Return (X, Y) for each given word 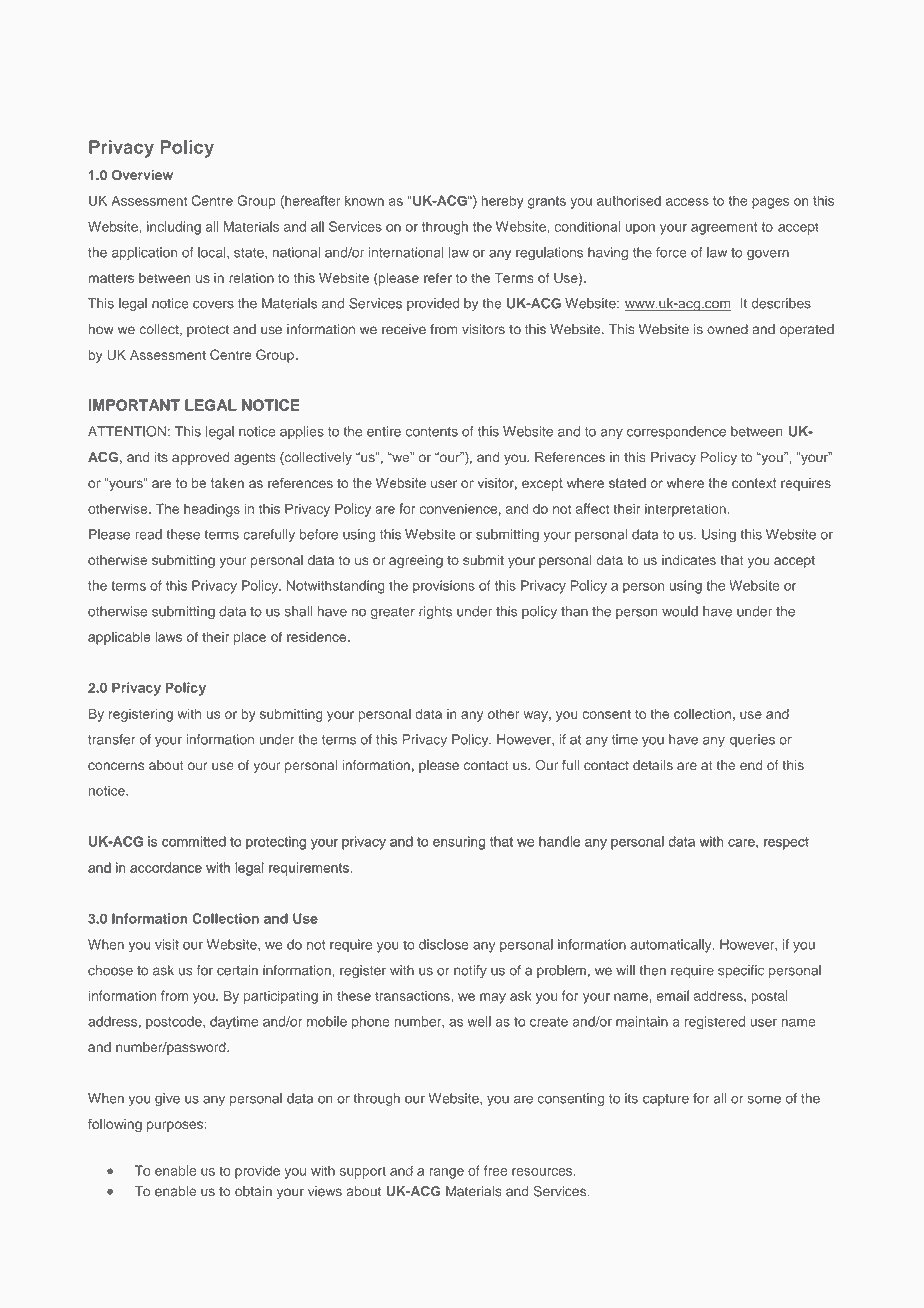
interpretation (685, 510)
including (174, 228)
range (446, 1173)
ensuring (459, 843)
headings (212, 510)
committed (194, 841)
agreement (724, 228)
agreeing (416, 561)
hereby (502, 202)
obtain (253, 1191)
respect (786, 843)
